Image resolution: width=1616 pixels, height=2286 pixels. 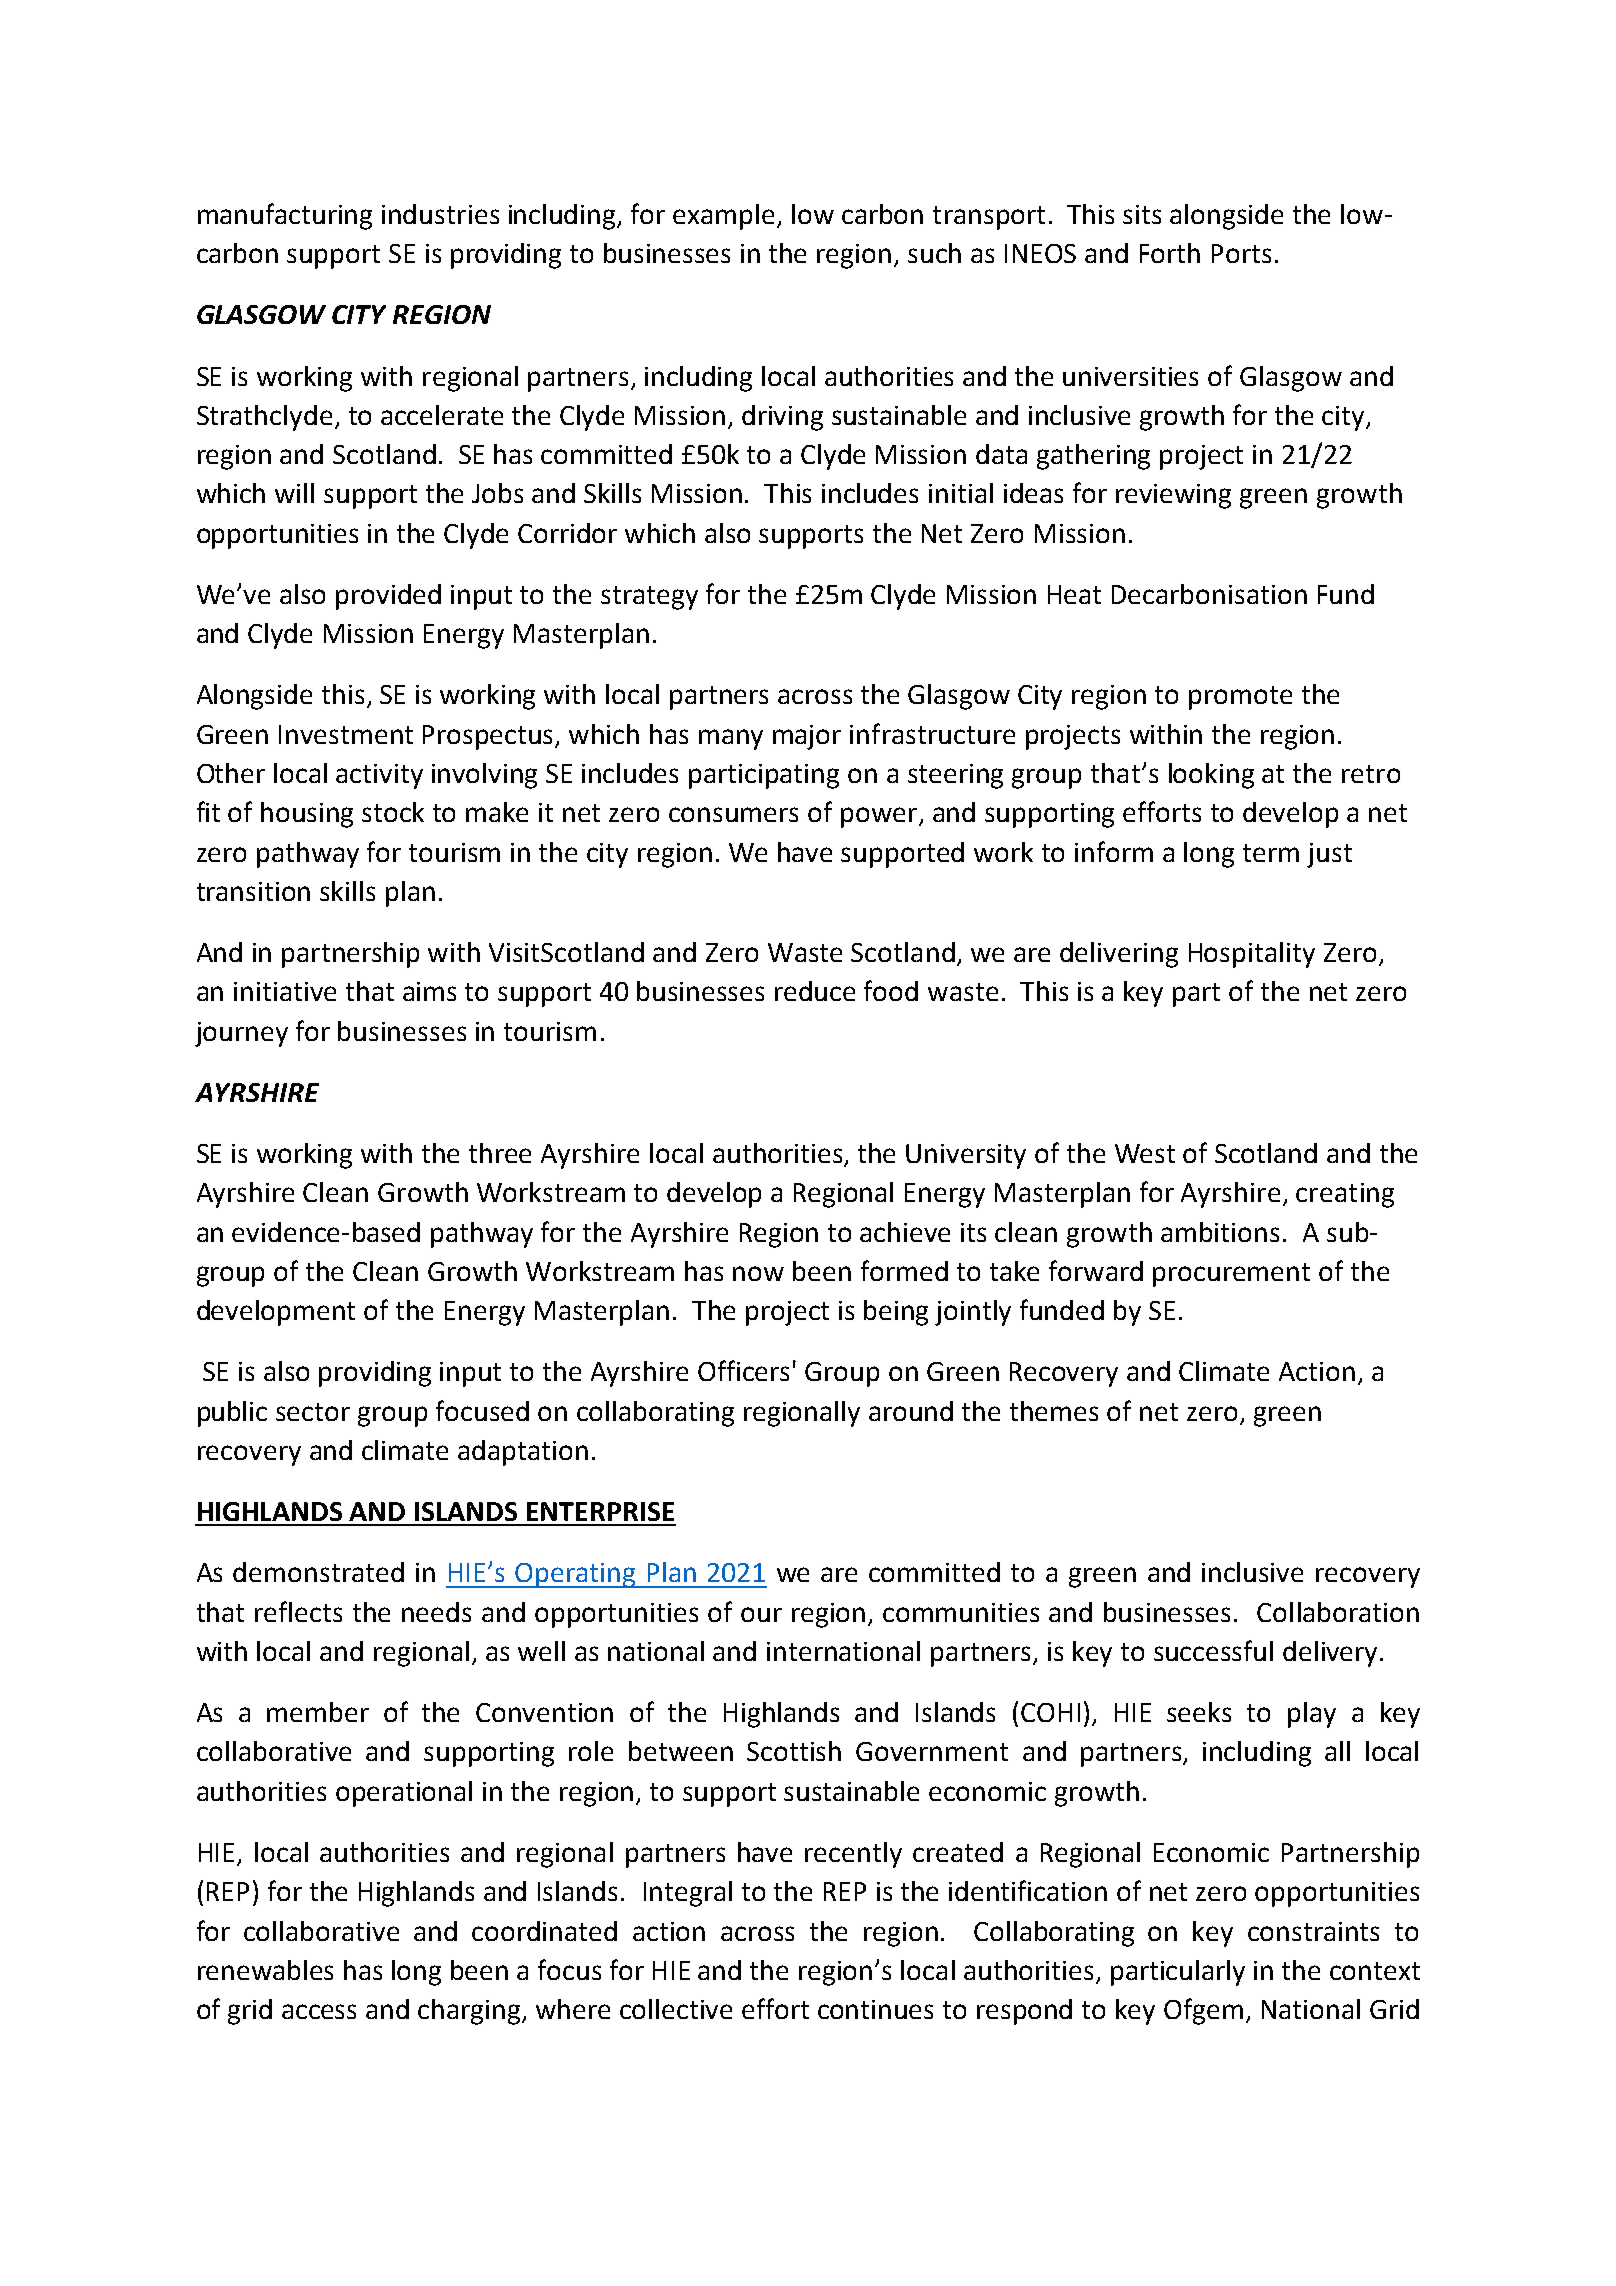 I want to click on demonstrated, so click(x=318, y=1572).
